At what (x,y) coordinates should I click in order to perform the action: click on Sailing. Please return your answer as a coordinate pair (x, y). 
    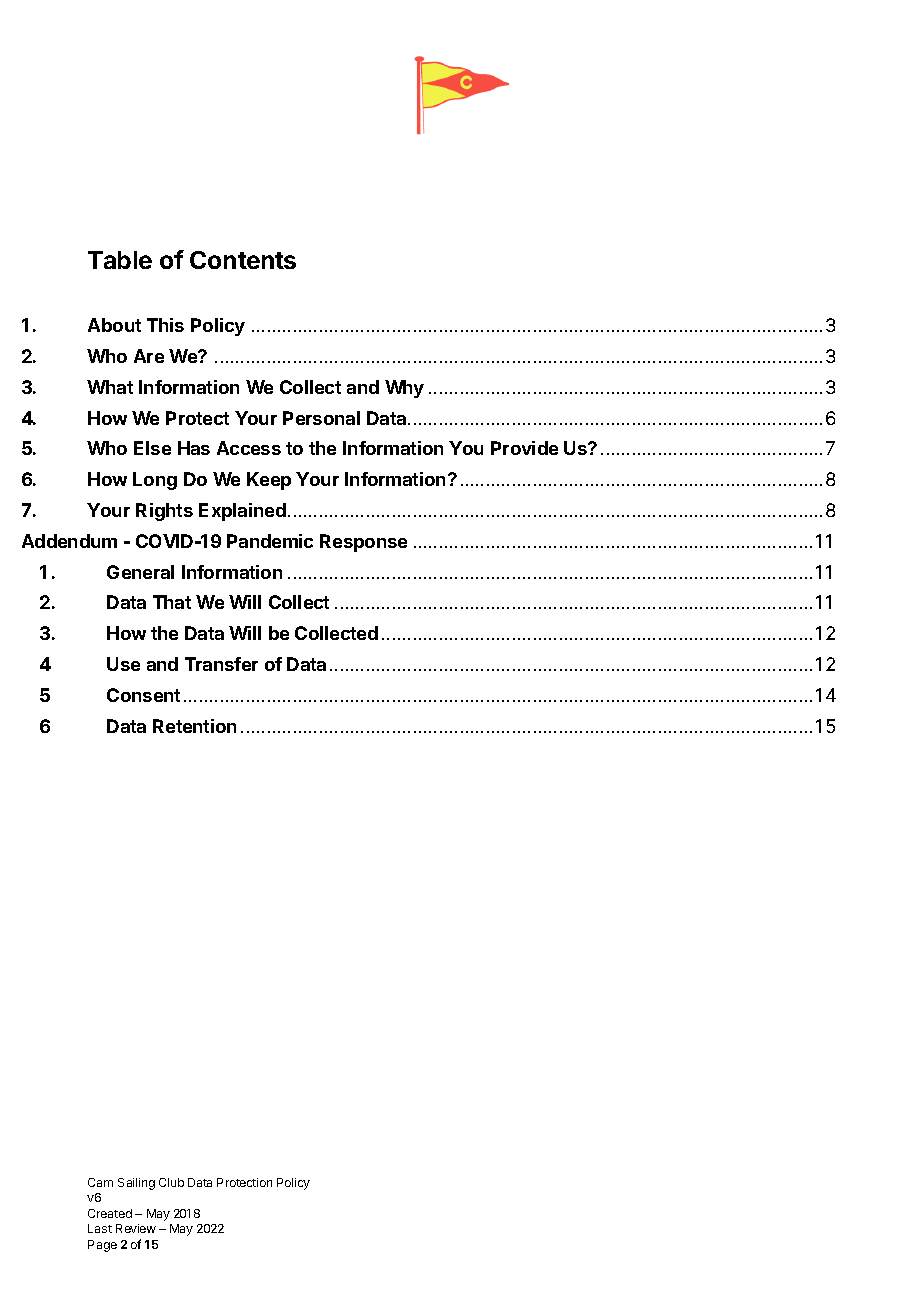
    Looking at the image, I should click on (136, 1184).
